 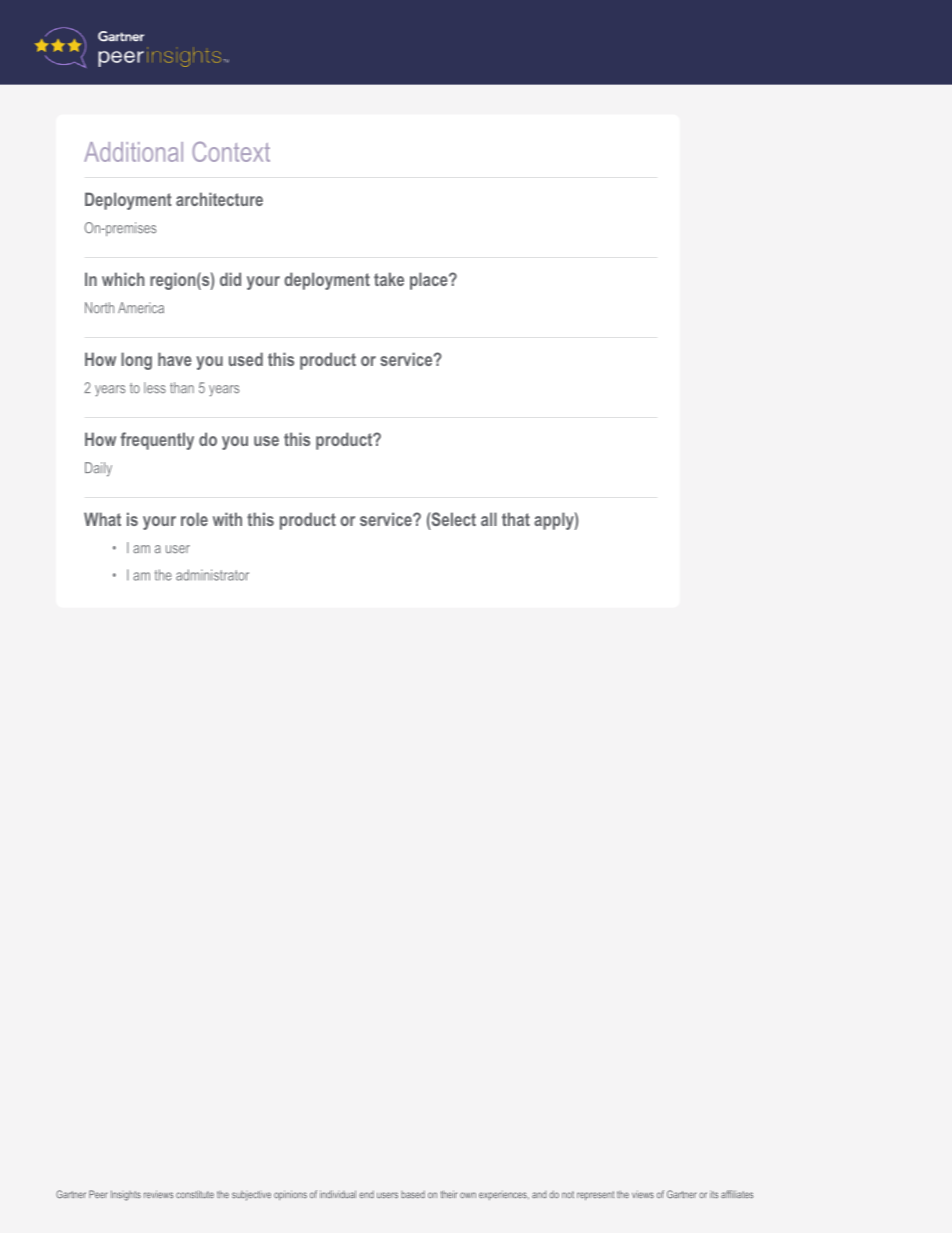 What do you see at coordinates (516, 519) in the image?
I see `that` at bounding box center [516, 519].
